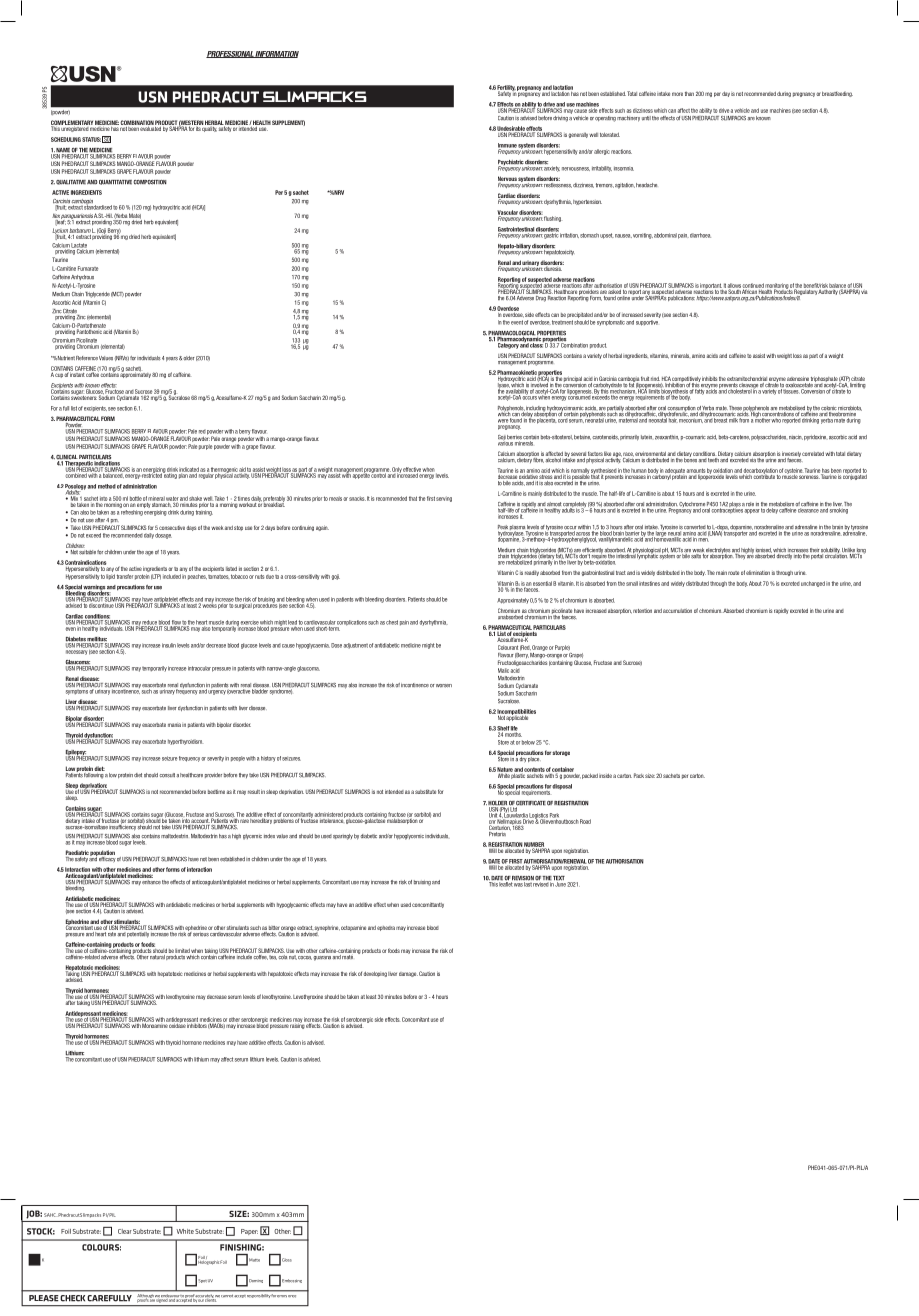  Describe the element at coordinates (249, 1232) in the document. I see `Paper` at that location.
